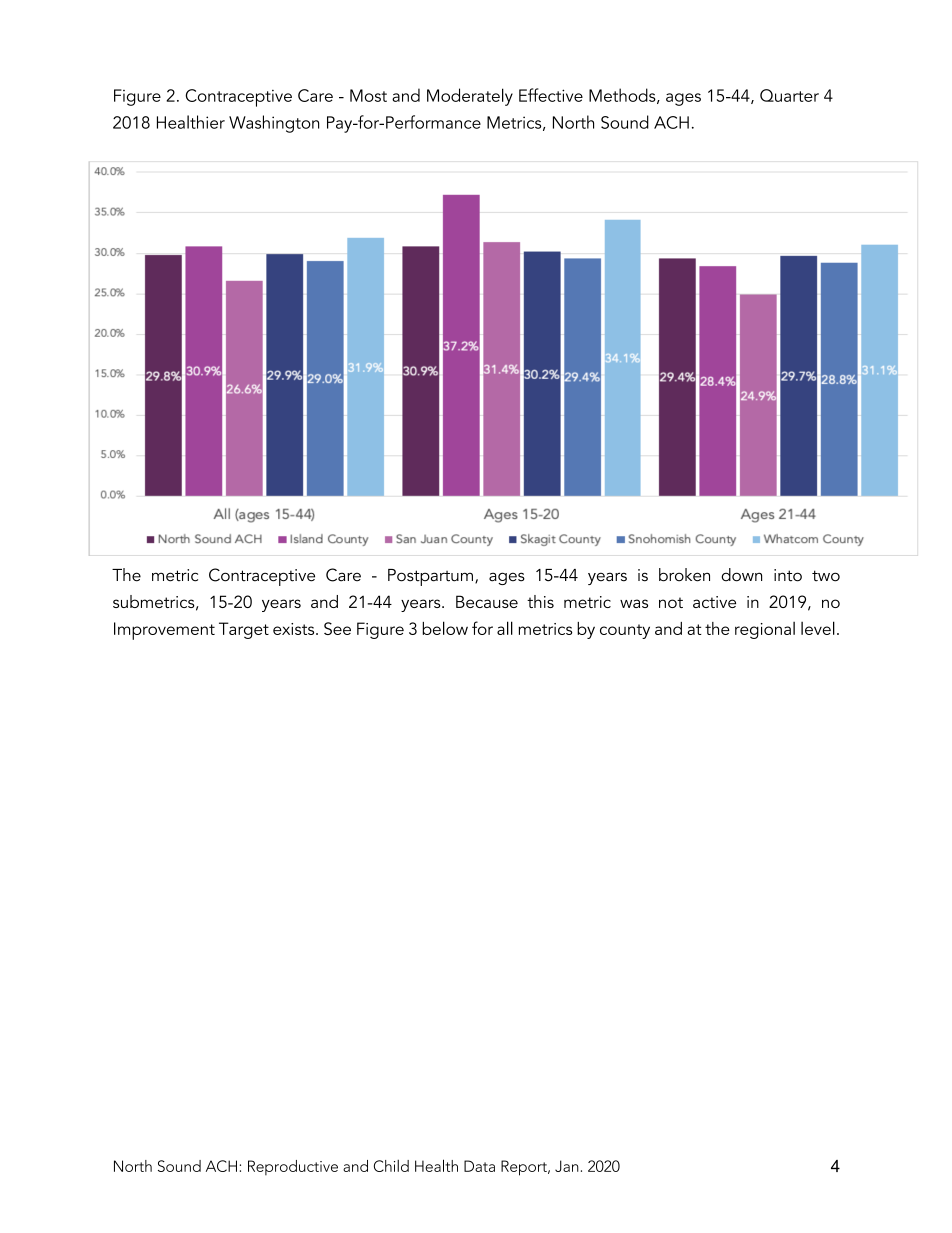 The image size is (952, 1233). What do you see at coordinates (765, 630) in the image?
I see `regional` at bounding box center [765, 630].
